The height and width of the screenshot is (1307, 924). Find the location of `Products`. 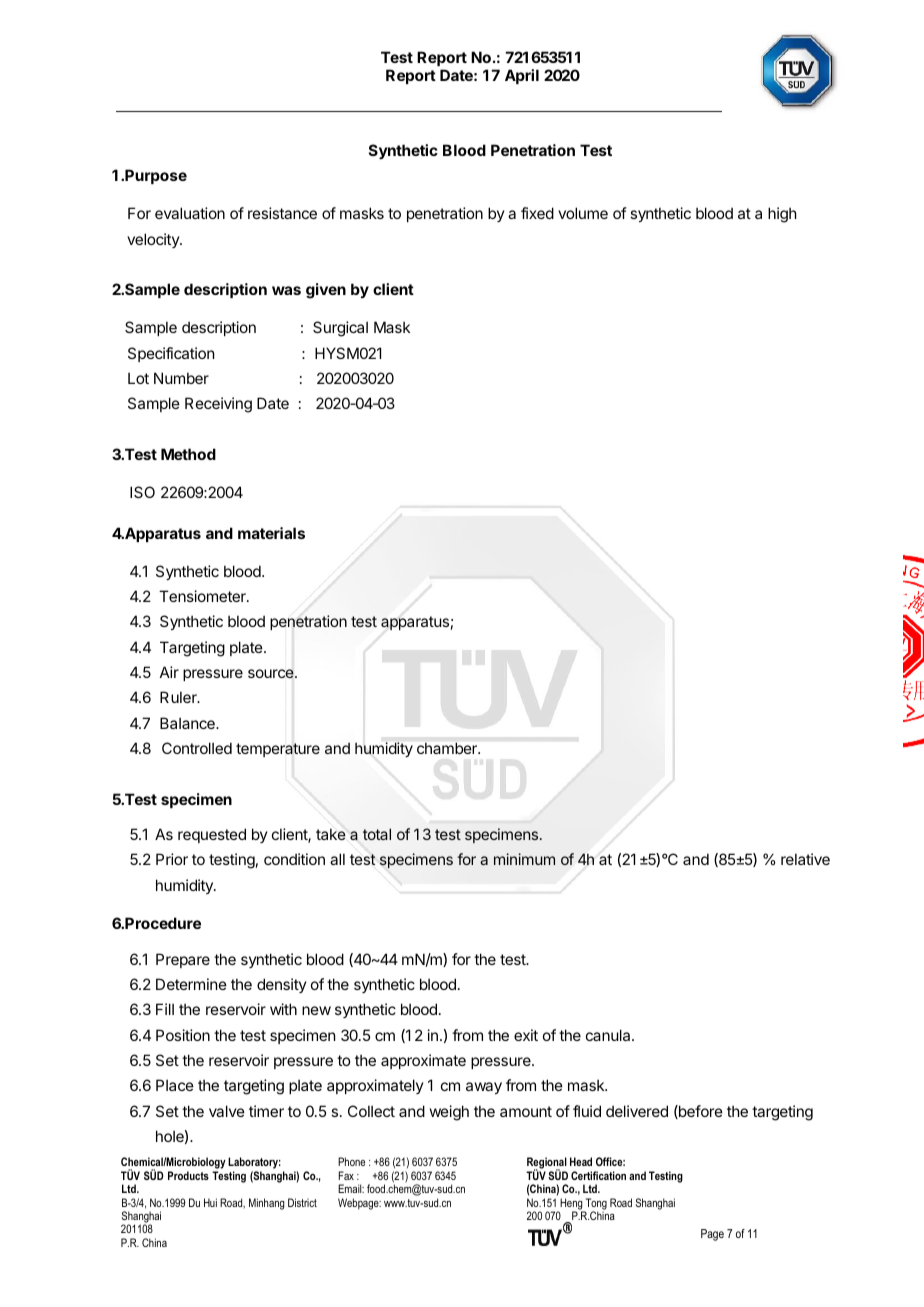

Products is located at coordinates (188, 1175).
